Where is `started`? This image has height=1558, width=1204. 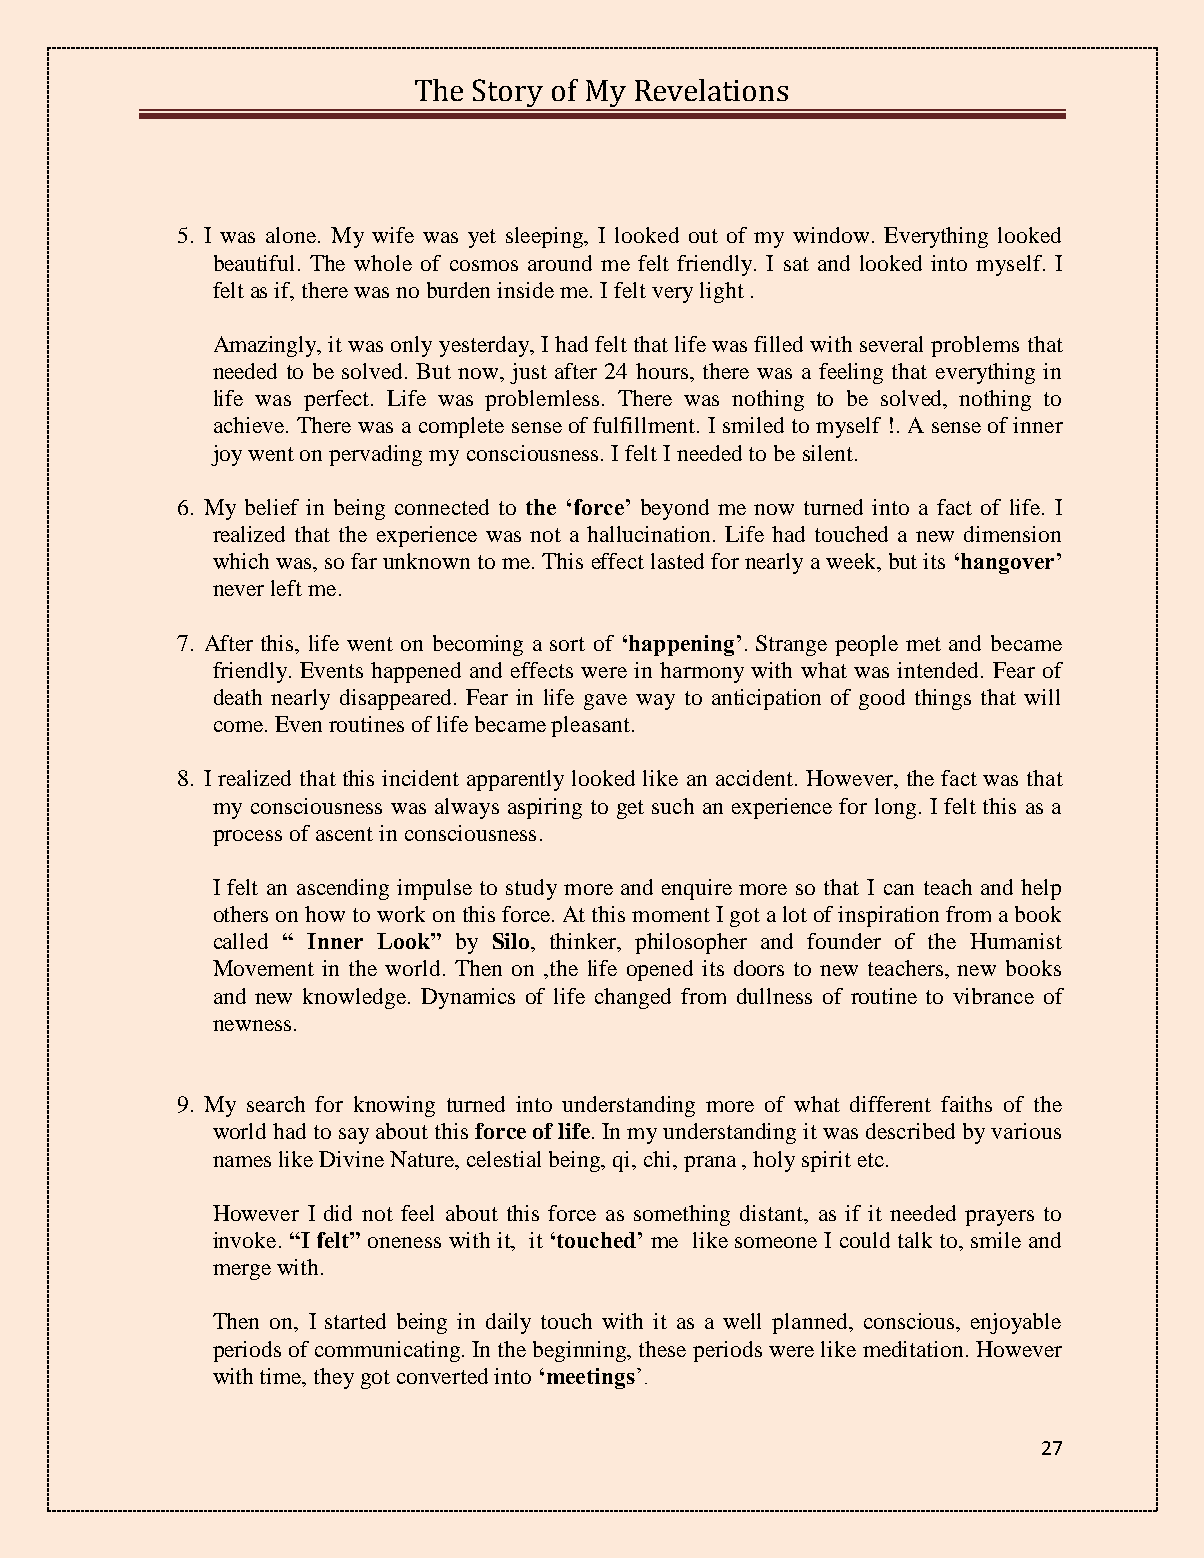
started is located at coordinates (355, 1321).
